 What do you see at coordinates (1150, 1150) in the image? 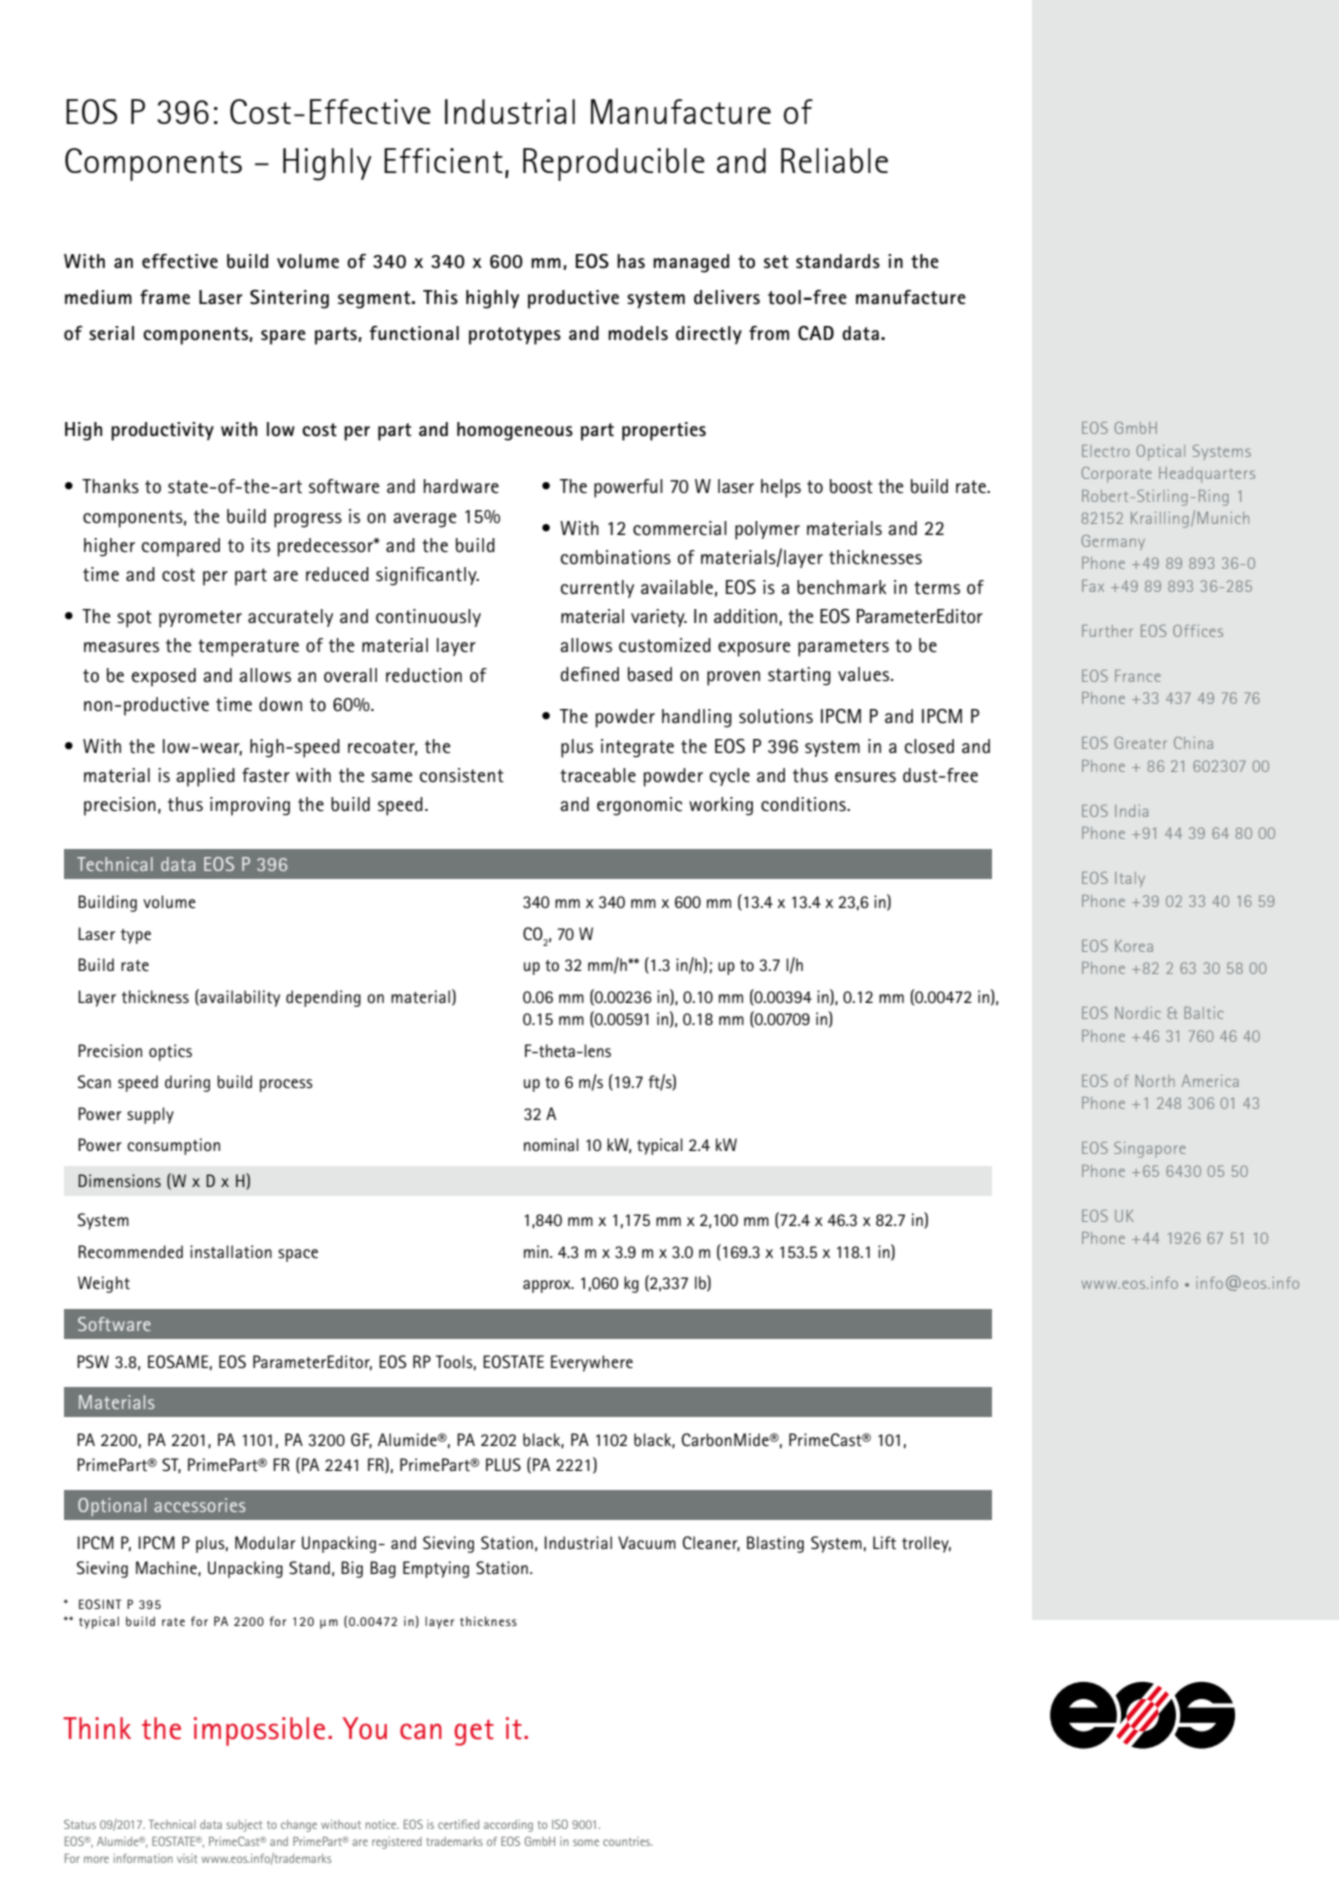
I see `Singapore` at bounding box center [1150, 1150].
